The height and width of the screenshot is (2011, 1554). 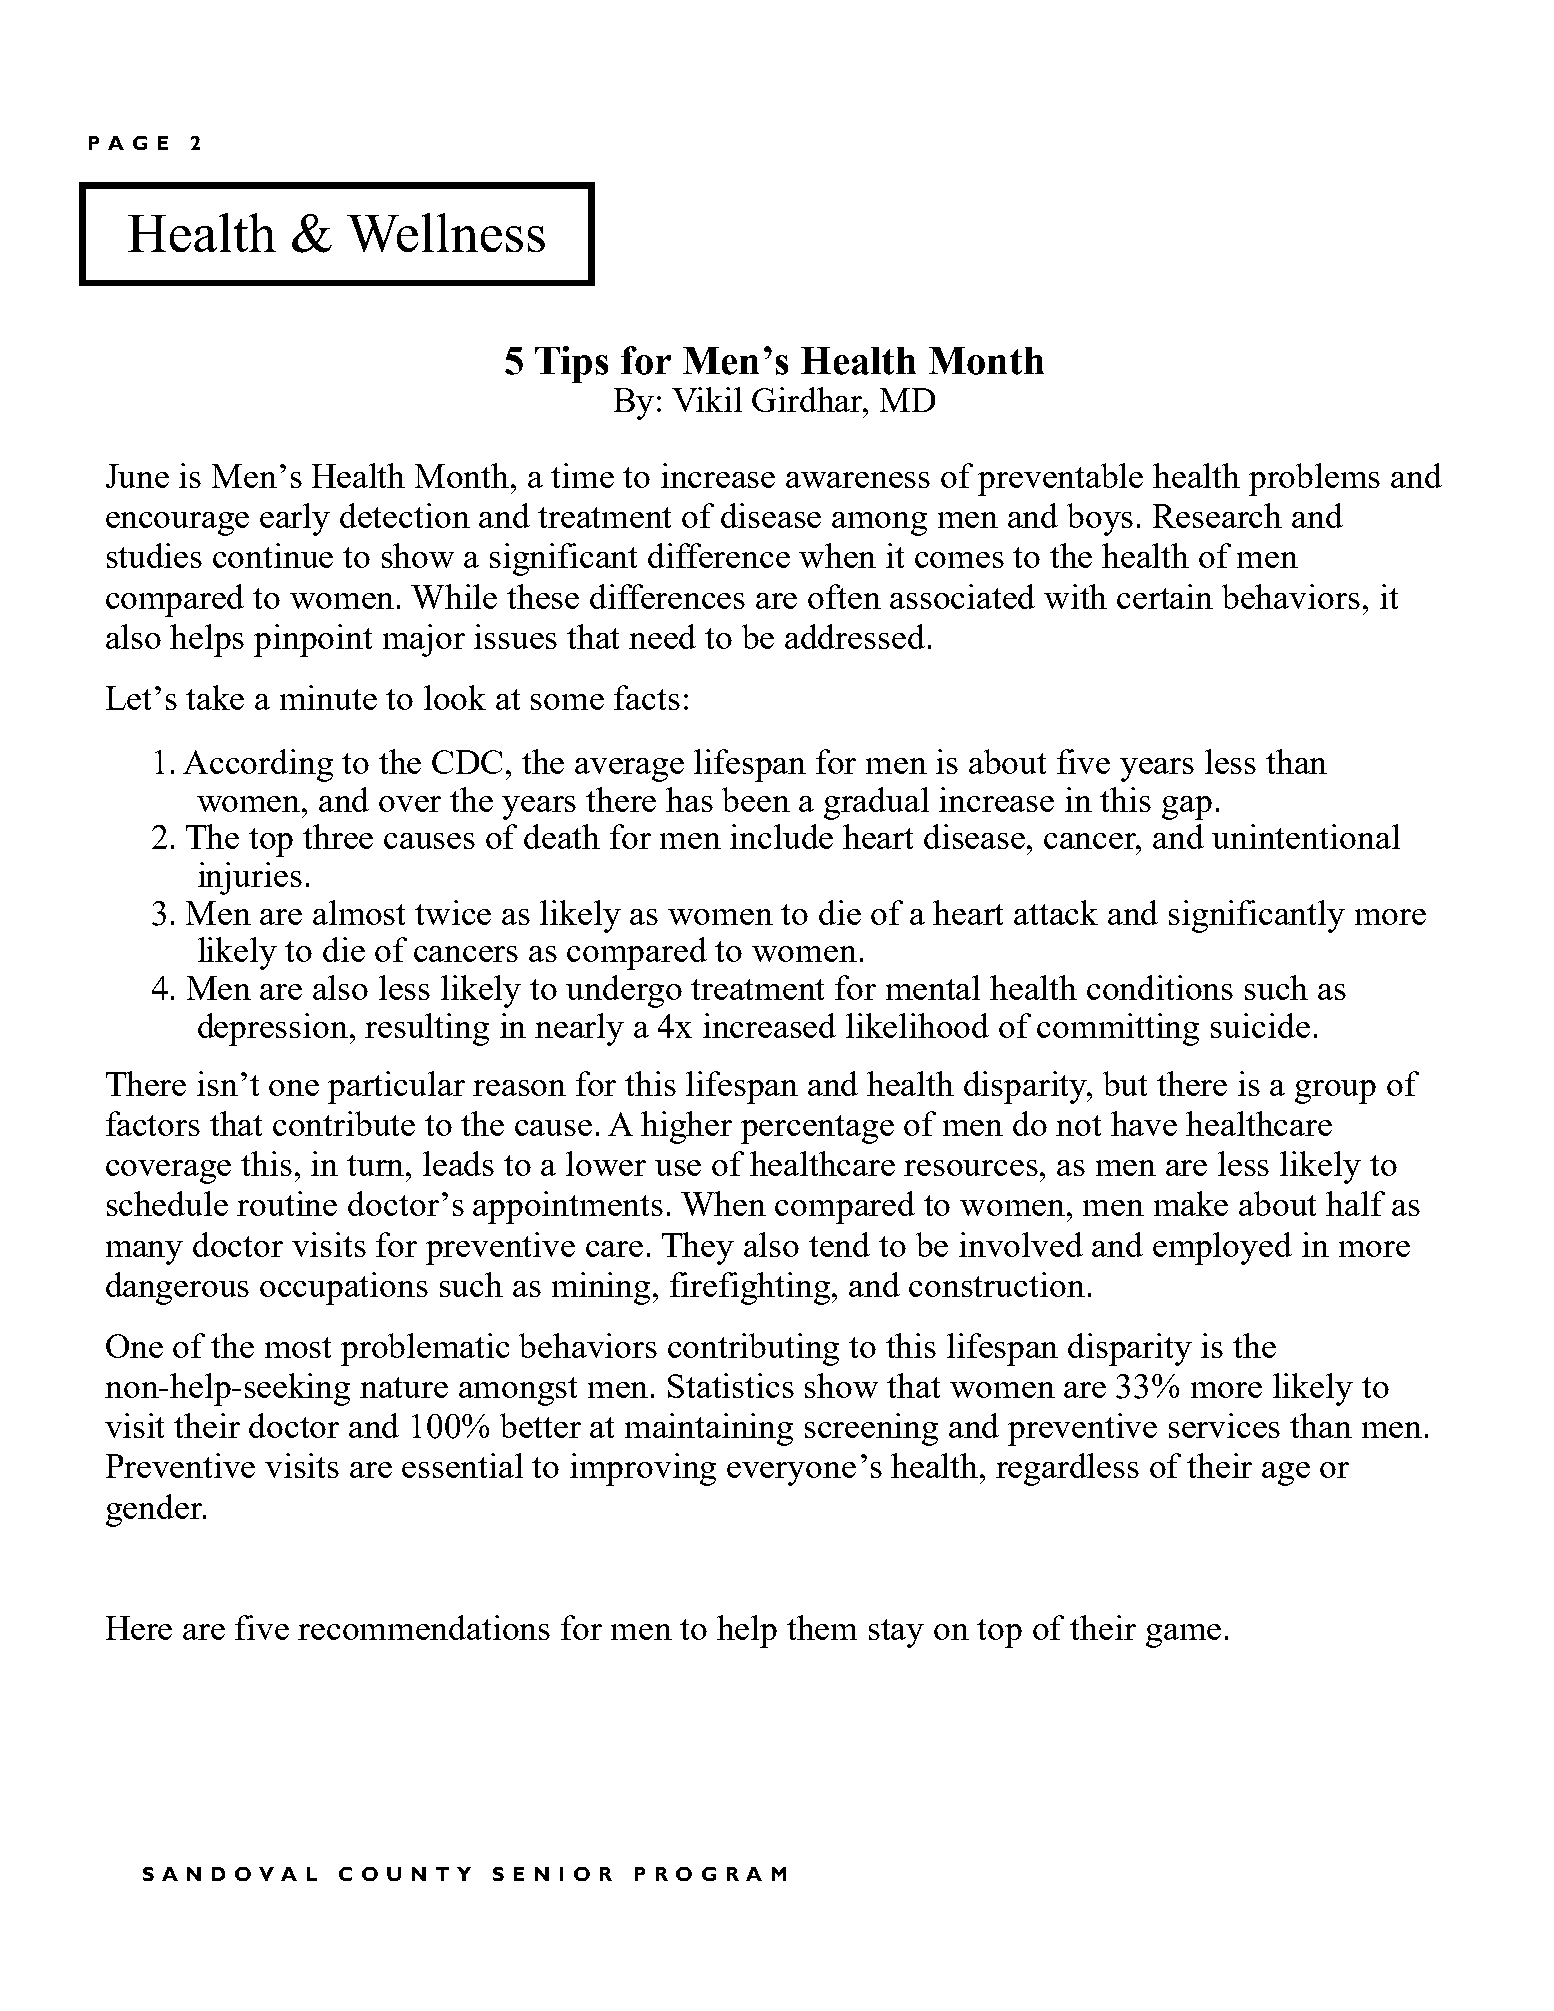 What do you see at coordinates (751, 1288) in the screenshot?
I see `firefighting` at bounding box center [751, 1288].
